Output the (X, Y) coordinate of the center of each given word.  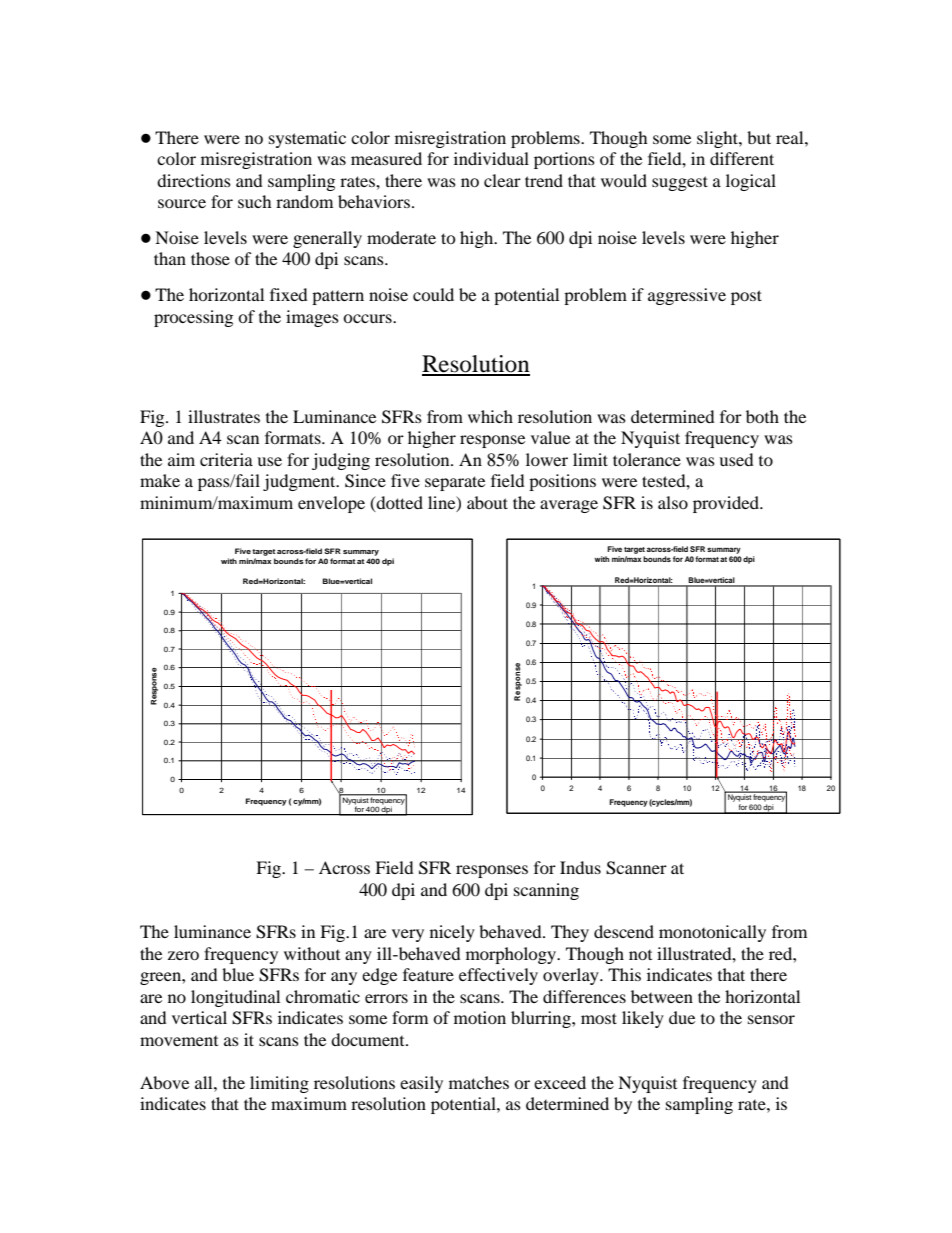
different (742, 158)
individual (491, 158)
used (736, 459)
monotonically (712, 933)
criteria (226, 459)
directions (194, 180)
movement (179, 1041)
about (487, 502)
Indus (580, 867)
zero (183, 955)
